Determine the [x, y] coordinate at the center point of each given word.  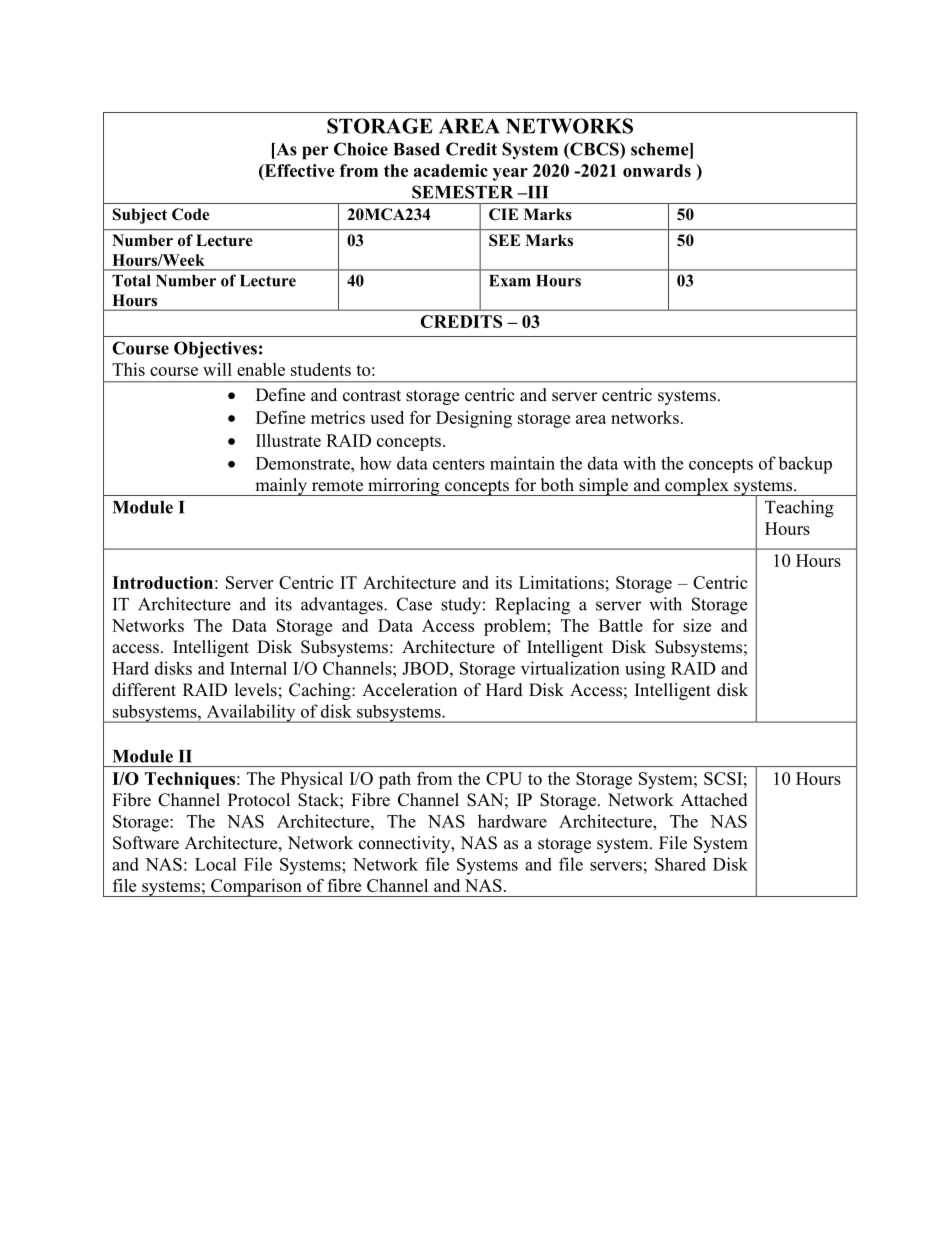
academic [451, 170]
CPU [504, 778]
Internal [258, 668]
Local [216, 864]
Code [190, 214]
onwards [657, 170]
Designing [474, 419]
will [217, 369]
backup [805, 465]
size [697, 625]
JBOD [426, 668]
